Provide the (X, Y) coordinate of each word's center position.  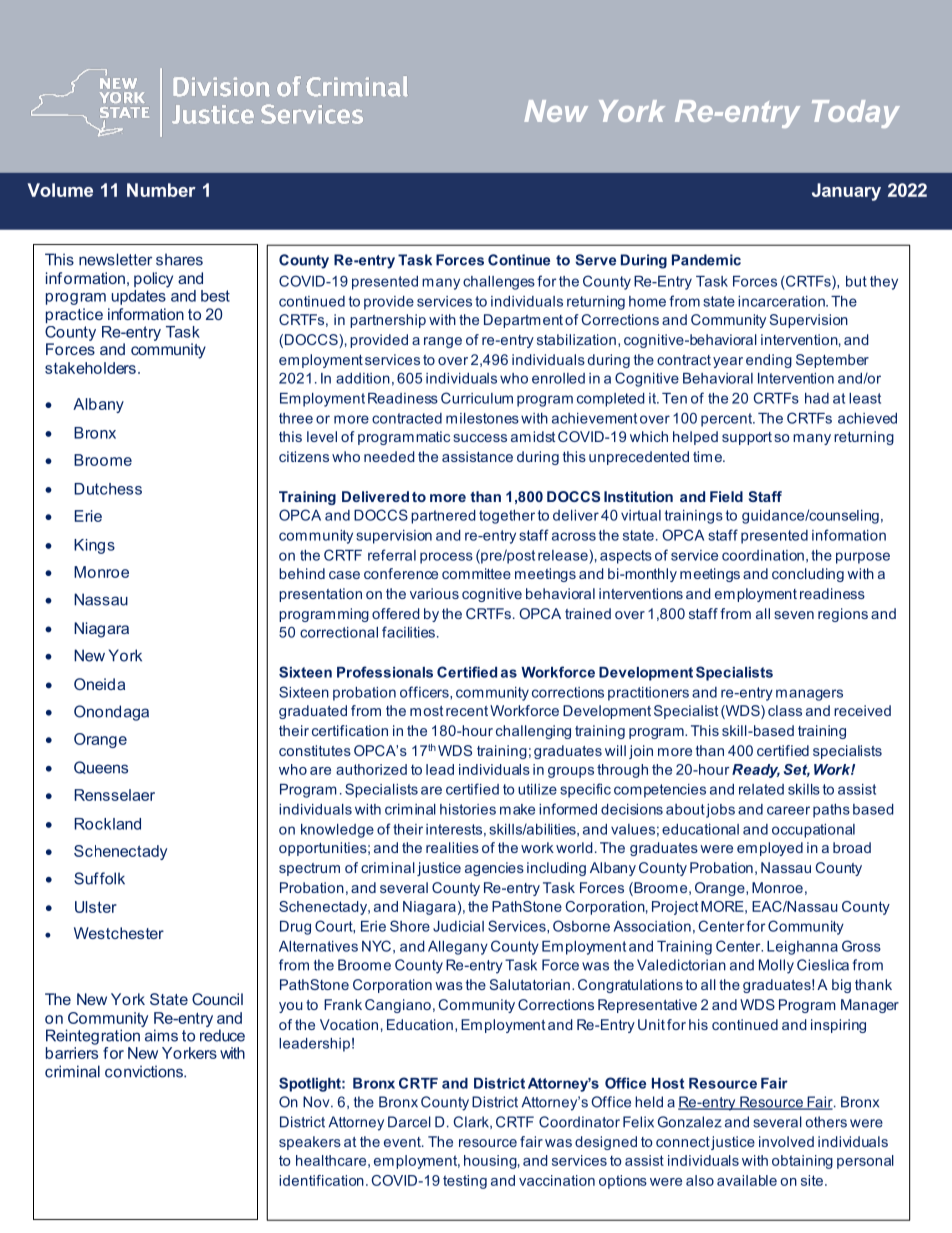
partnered (443, 517)
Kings (94, 546)
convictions (145, 1071)
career (788, 810)
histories (468, 809)
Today (856, 114)
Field (726, 496)
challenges (499, 283)
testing (465, 1182)
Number (161, 190)
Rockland (107, 824)
